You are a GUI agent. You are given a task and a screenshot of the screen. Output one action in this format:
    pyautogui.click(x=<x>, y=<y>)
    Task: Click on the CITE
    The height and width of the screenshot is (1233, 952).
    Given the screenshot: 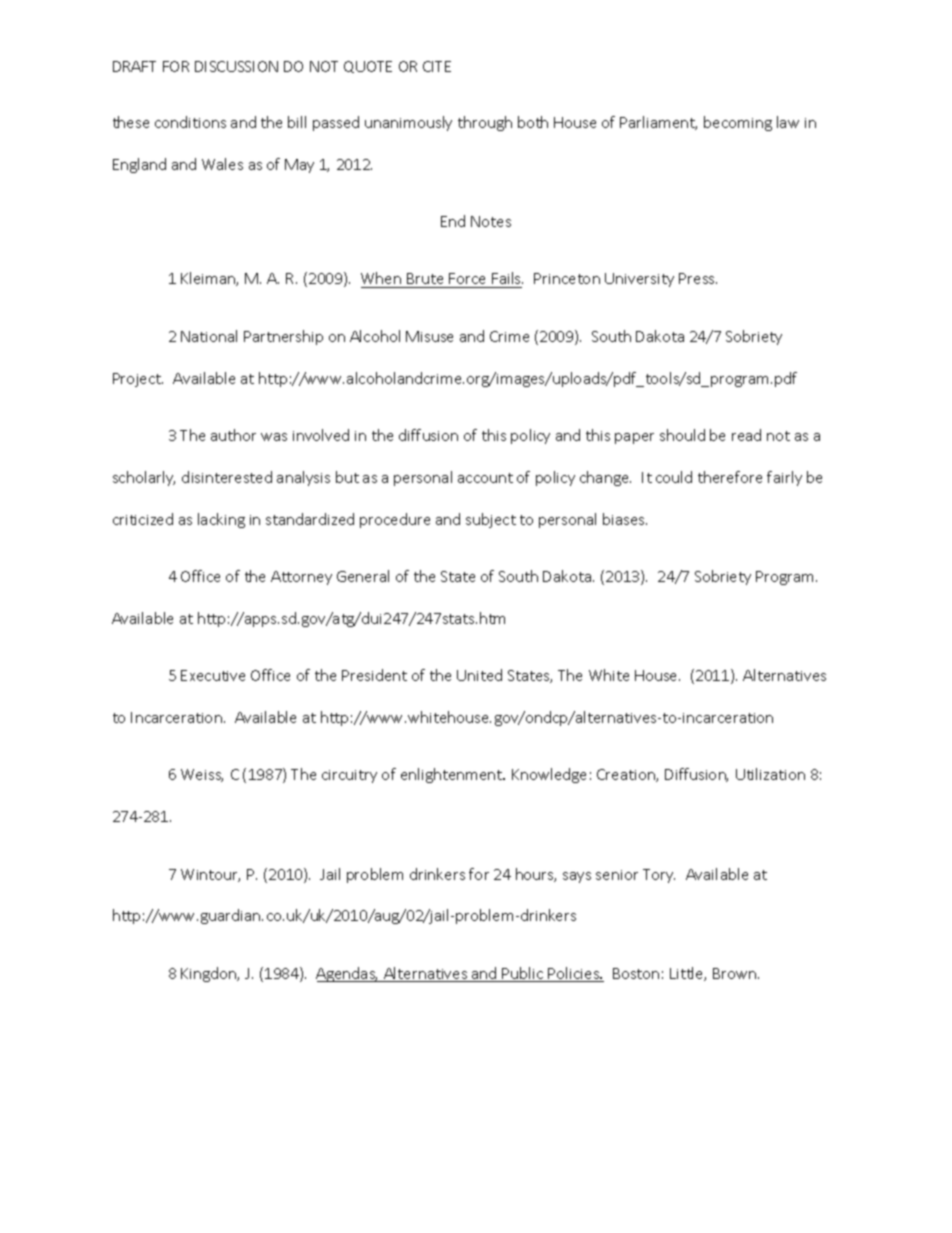 What is the action you would take?
    pyautogui.click(x=437, y=66)
